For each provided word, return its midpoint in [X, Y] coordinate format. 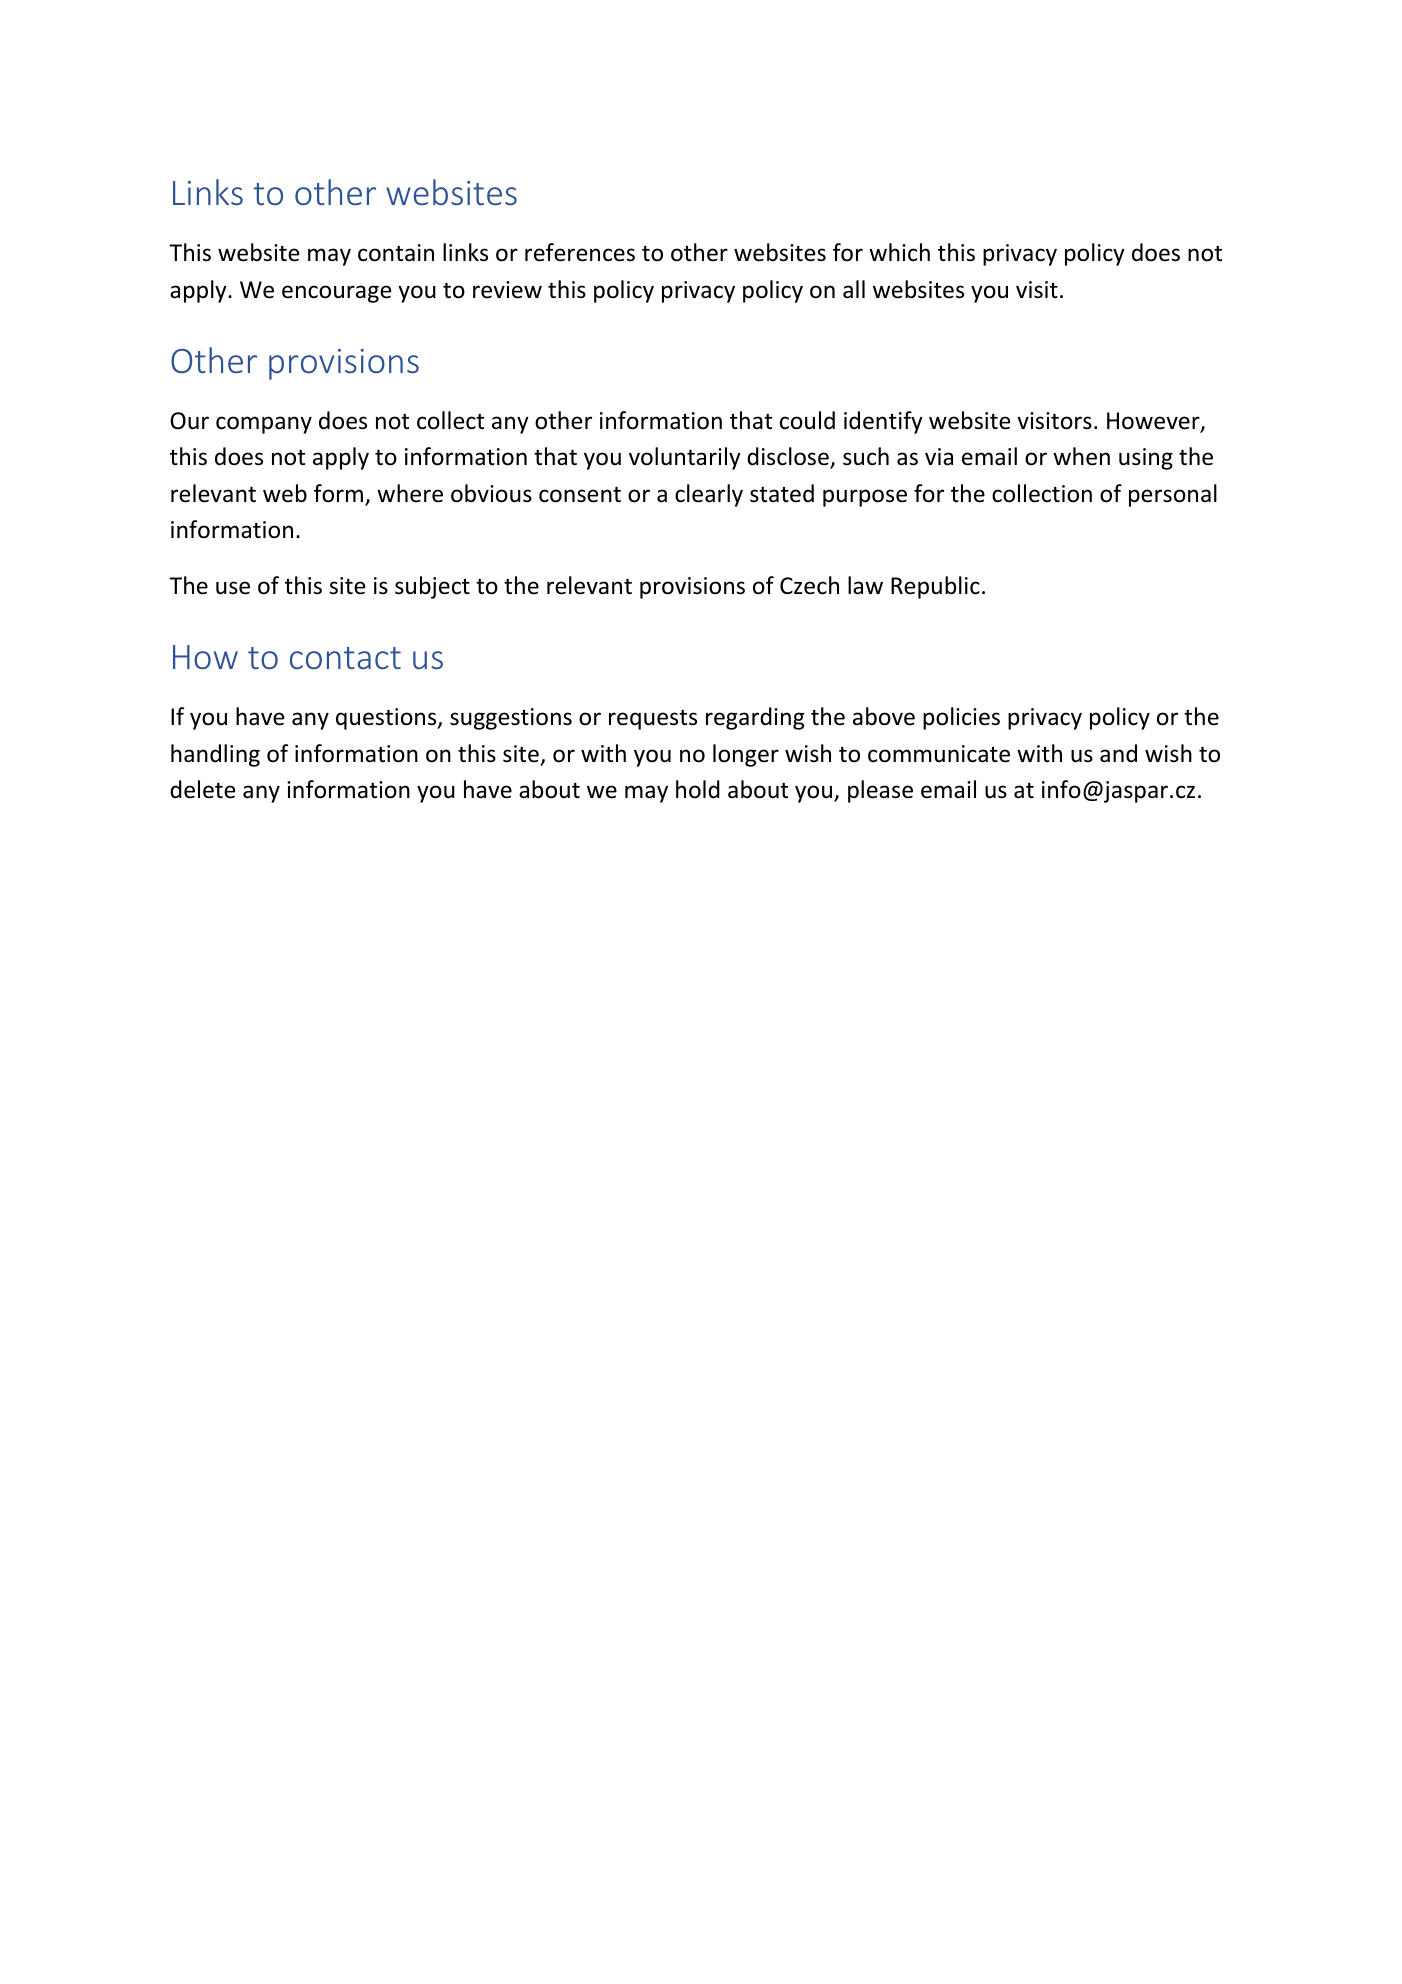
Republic [935, 587]
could [807, 420]
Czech [809, 585]
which [899, 252]
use [233, 588]
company [264, 425]
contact [345, 658]
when [1081, 456]
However [1154, 422]
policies [961, 718]
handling [215, 755]
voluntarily [685, 458]
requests [653, 719]
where [410, 493]
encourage [336, 294]
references [580, 252]
